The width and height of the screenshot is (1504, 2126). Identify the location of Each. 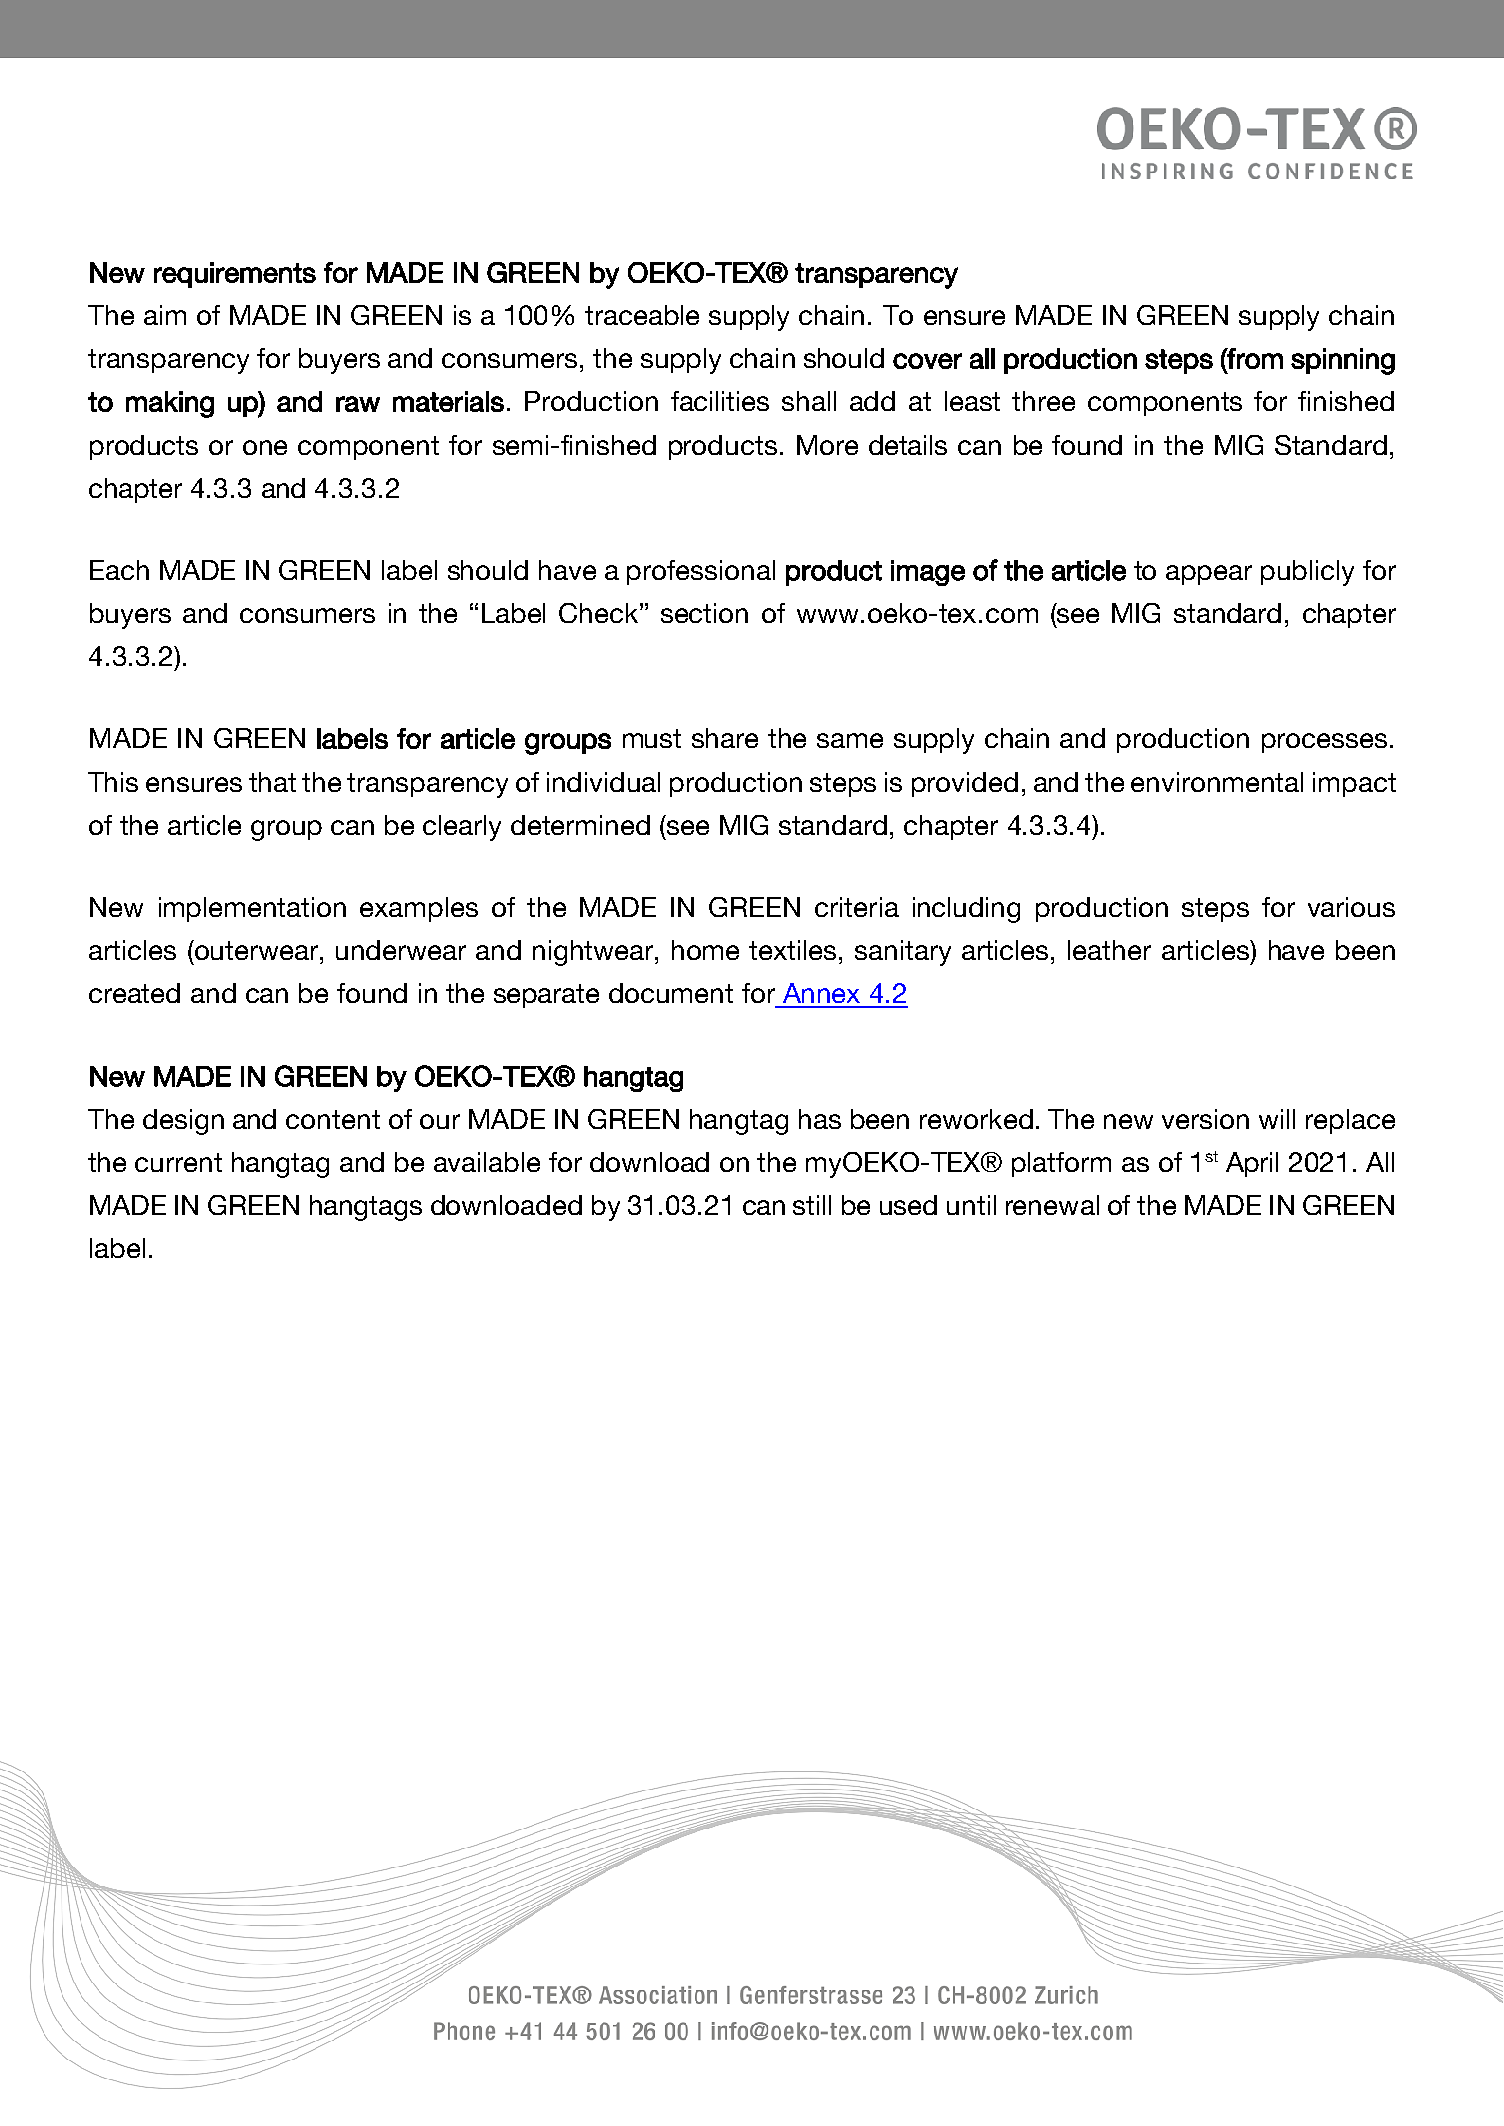
(119, 570).
